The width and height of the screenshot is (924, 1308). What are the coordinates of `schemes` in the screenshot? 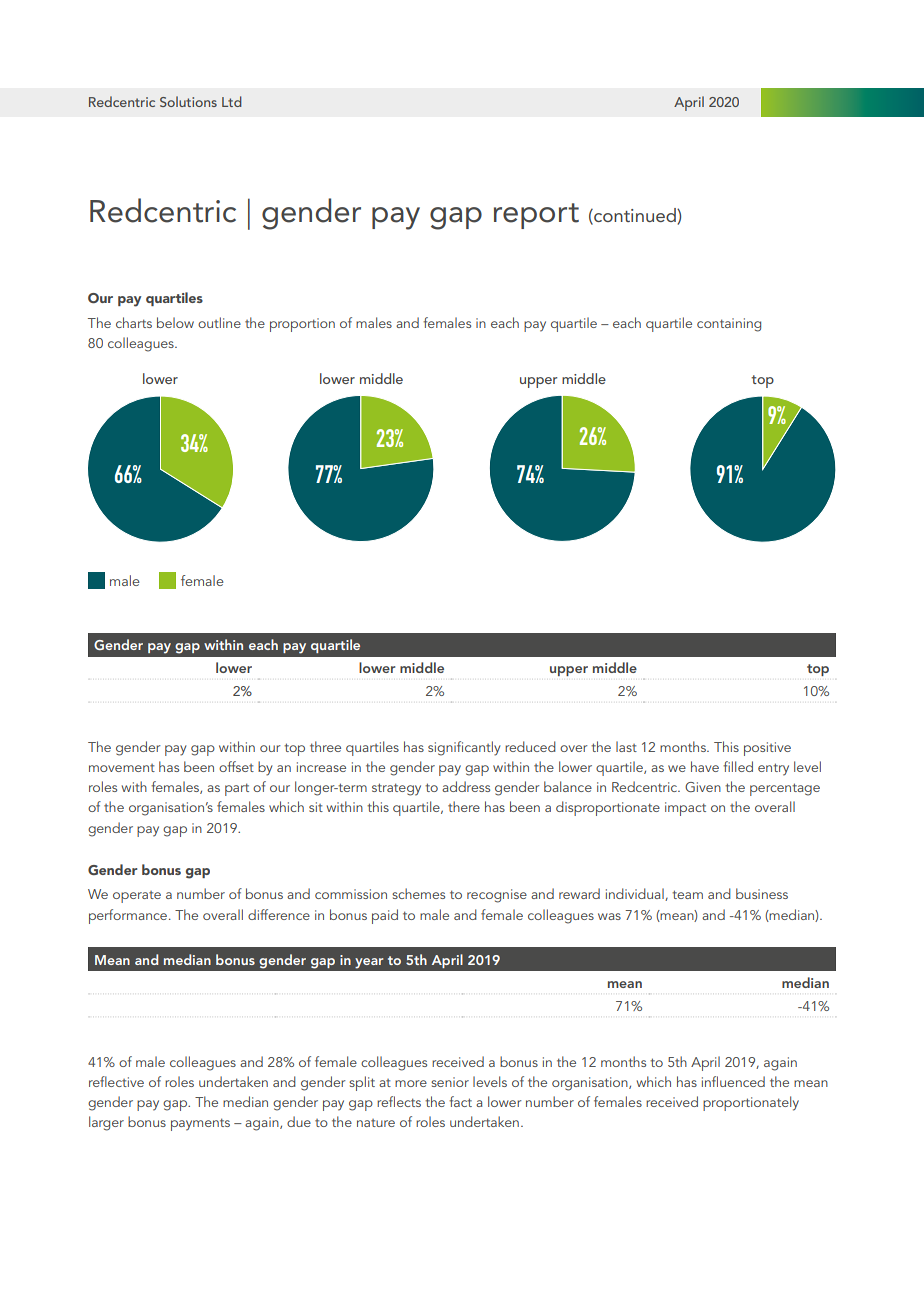 It's located at (418, 893).
